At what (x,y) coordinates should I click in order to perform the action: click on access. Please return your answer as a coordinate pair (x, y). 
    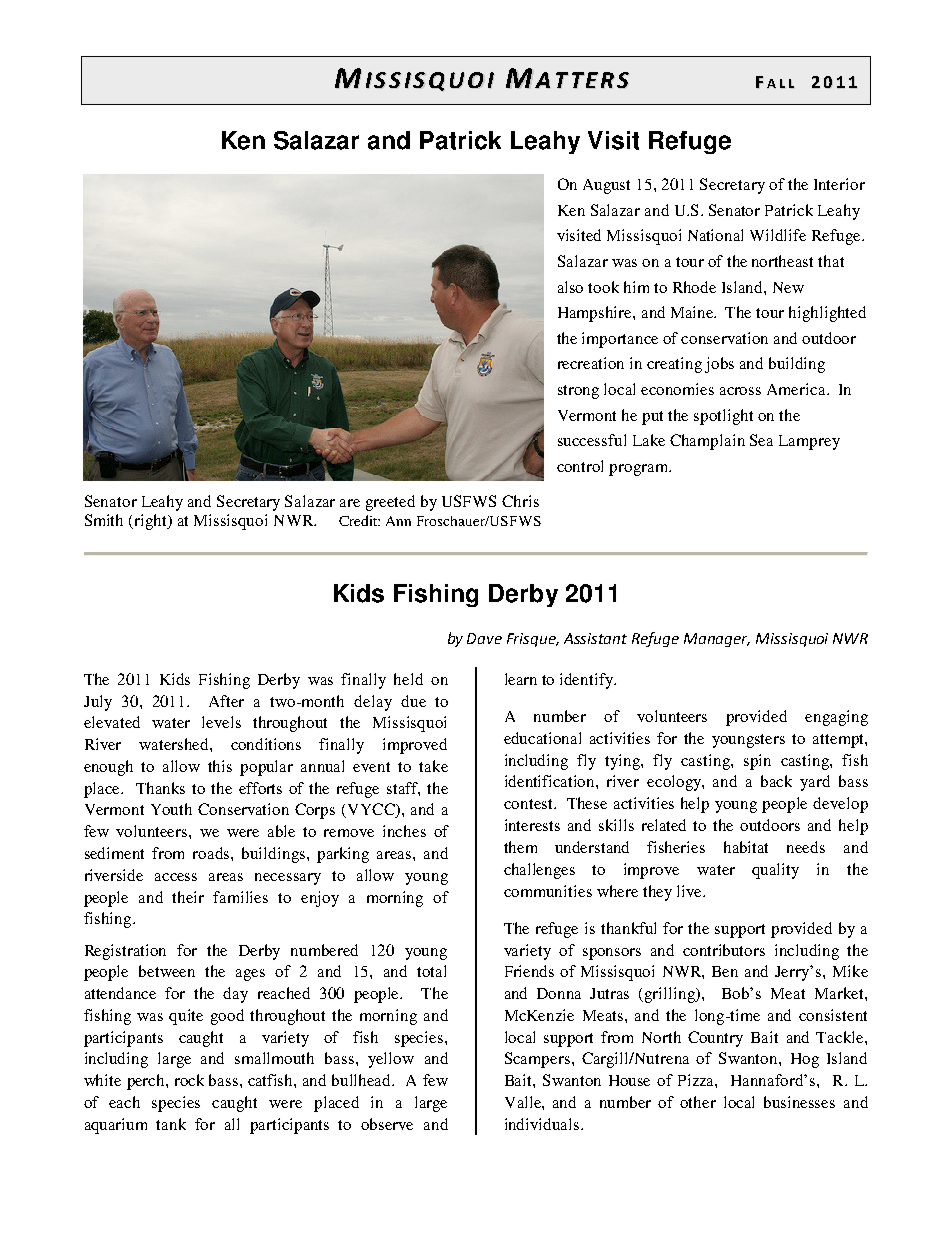
    Looking at the image, I should click on (176, 877).
